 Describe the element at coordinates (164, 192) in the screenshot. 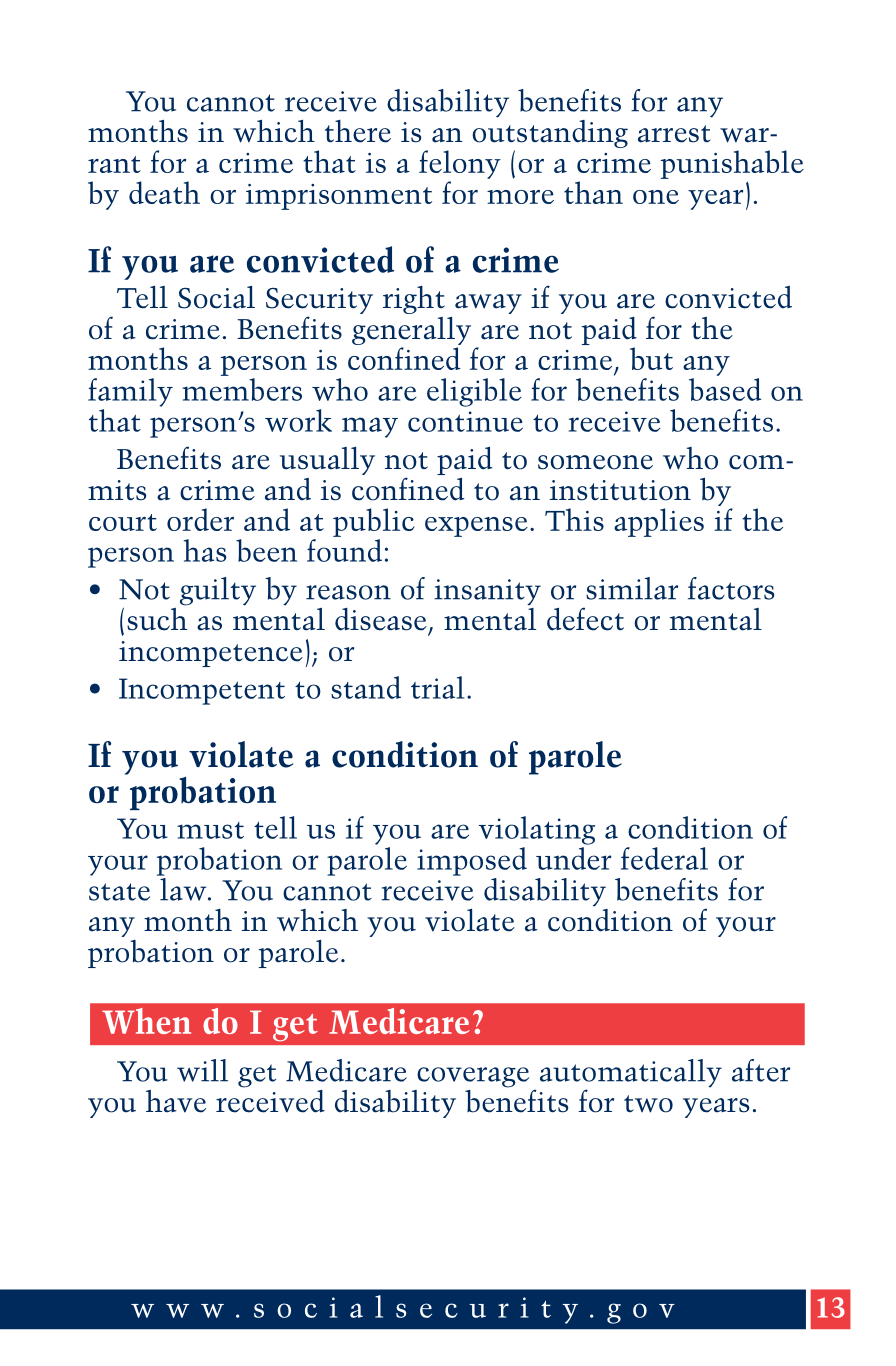

I see `death` at that location.
